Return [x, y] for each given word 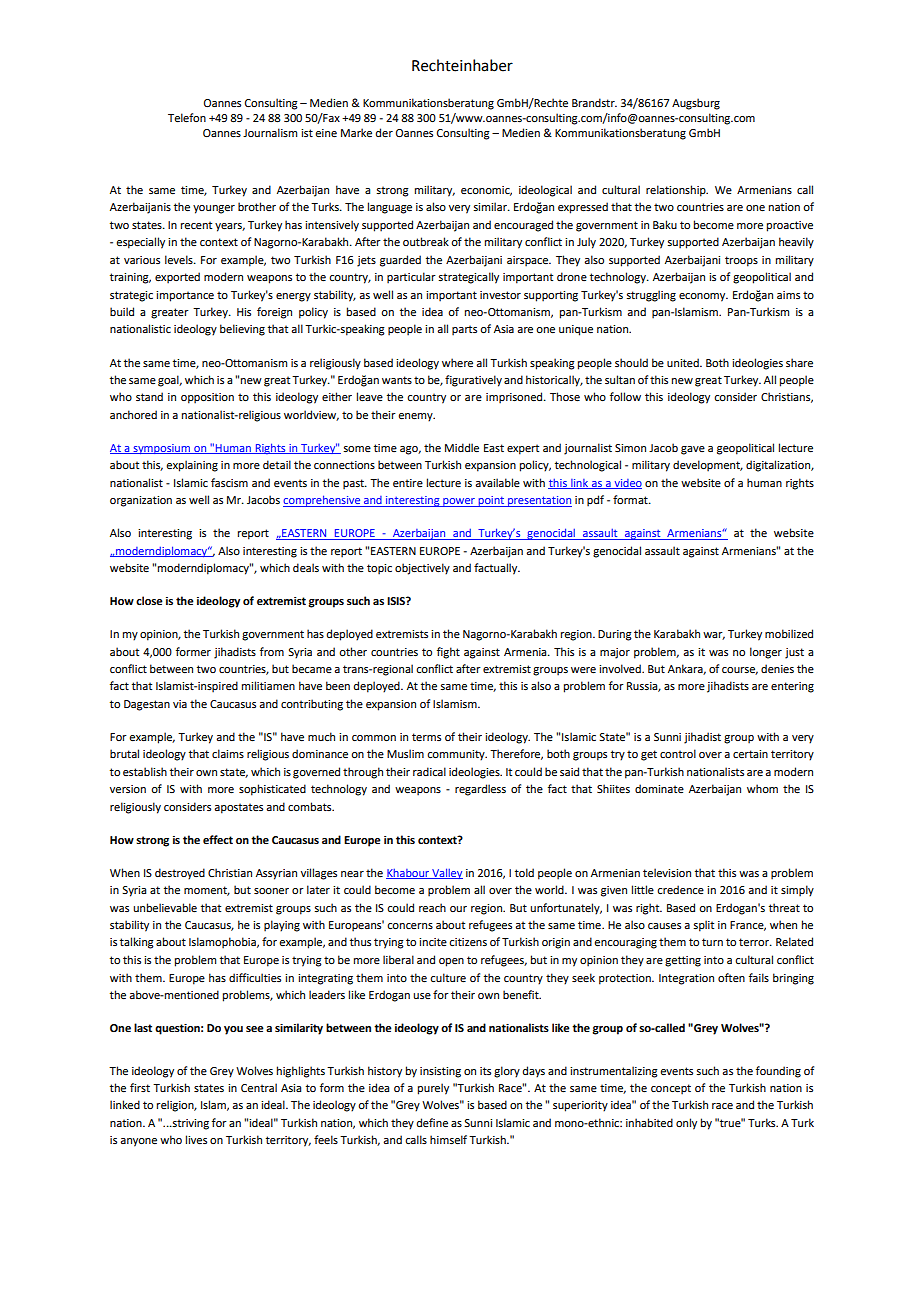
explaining [192, 466]
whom [762, 788]
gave [693, 450]
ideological [545, 191]
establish [145, 771]
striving [189, 1124]
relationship [677, 191]
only [686, 1124]
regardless [480, 790]
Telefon [187, 117]
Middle [462, 447]
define [432, 1122]
